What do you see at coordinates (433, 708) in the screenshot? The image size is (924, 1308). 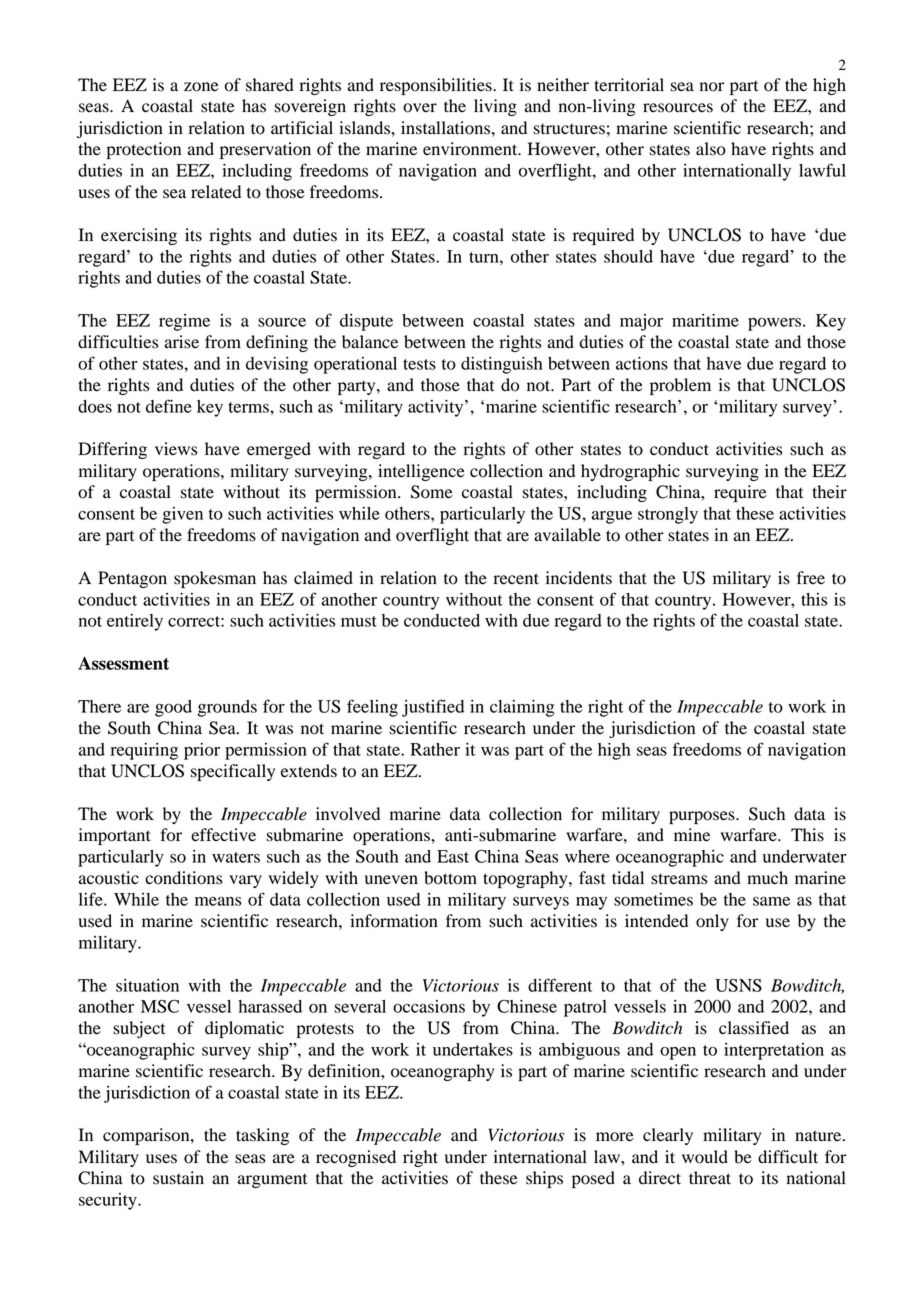 I see `justified` at bounding box center [433, 708].
